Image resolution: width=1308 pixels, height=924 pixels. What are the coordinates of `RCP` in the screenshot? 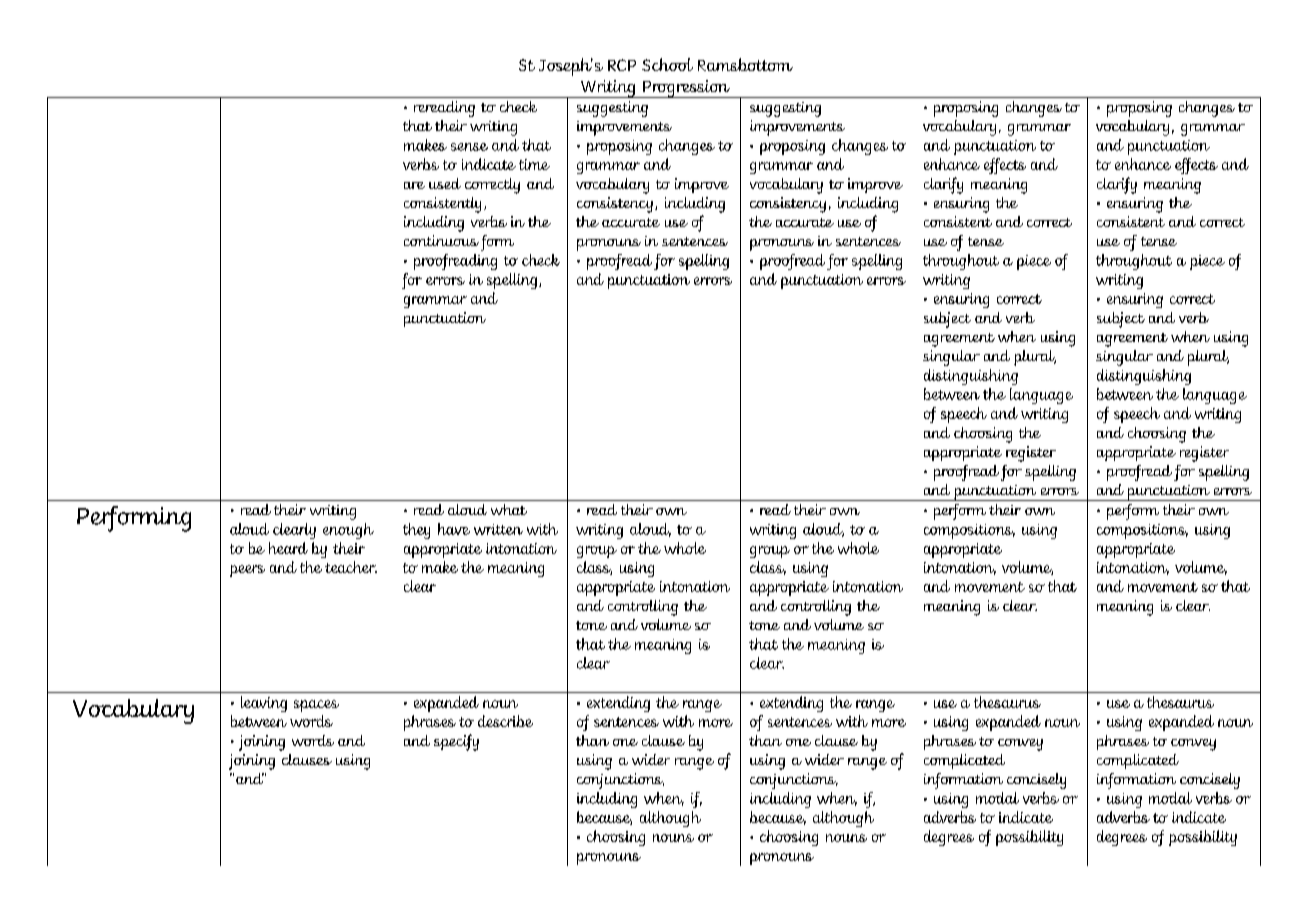 It's located at (622, 65).
